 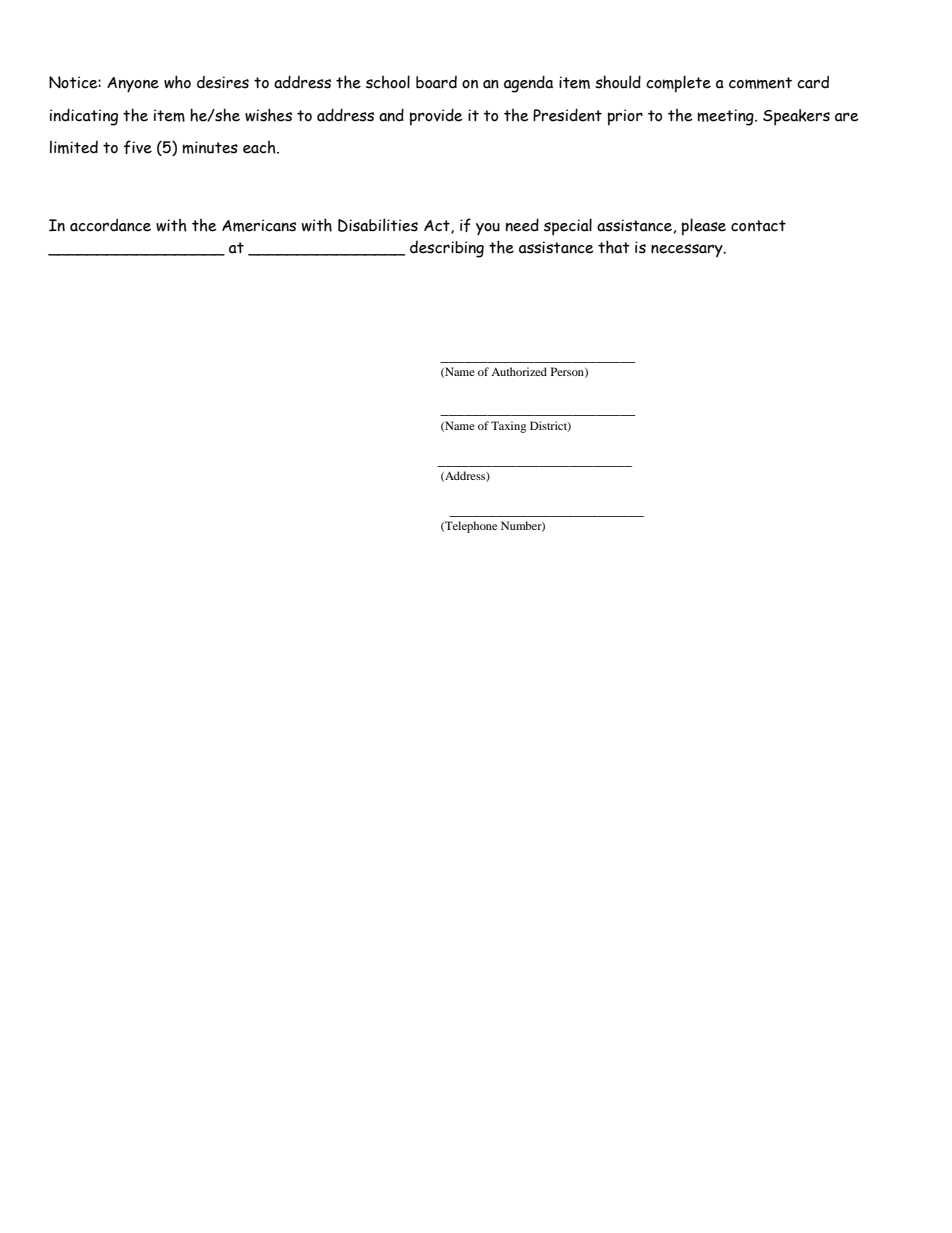 I want to click on necessary, so click(x=688, y=250).
